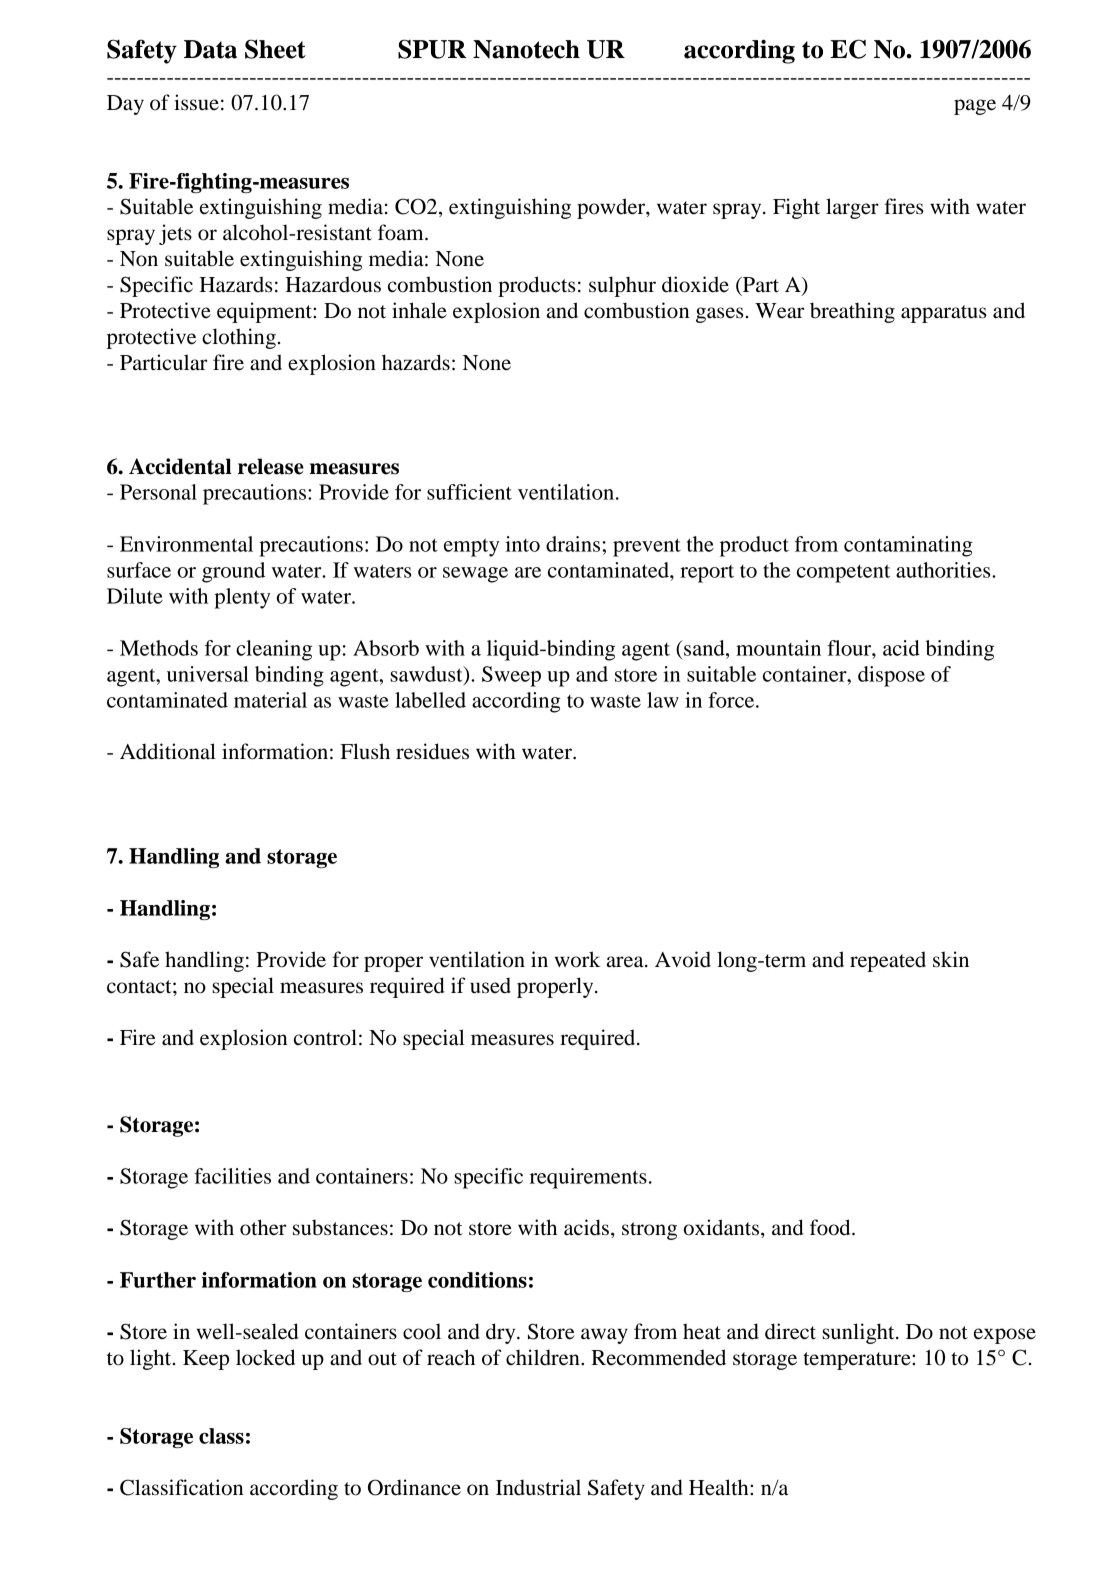 The image size is (1120, 1584). I want to click on Additional, so click(168, 751).
